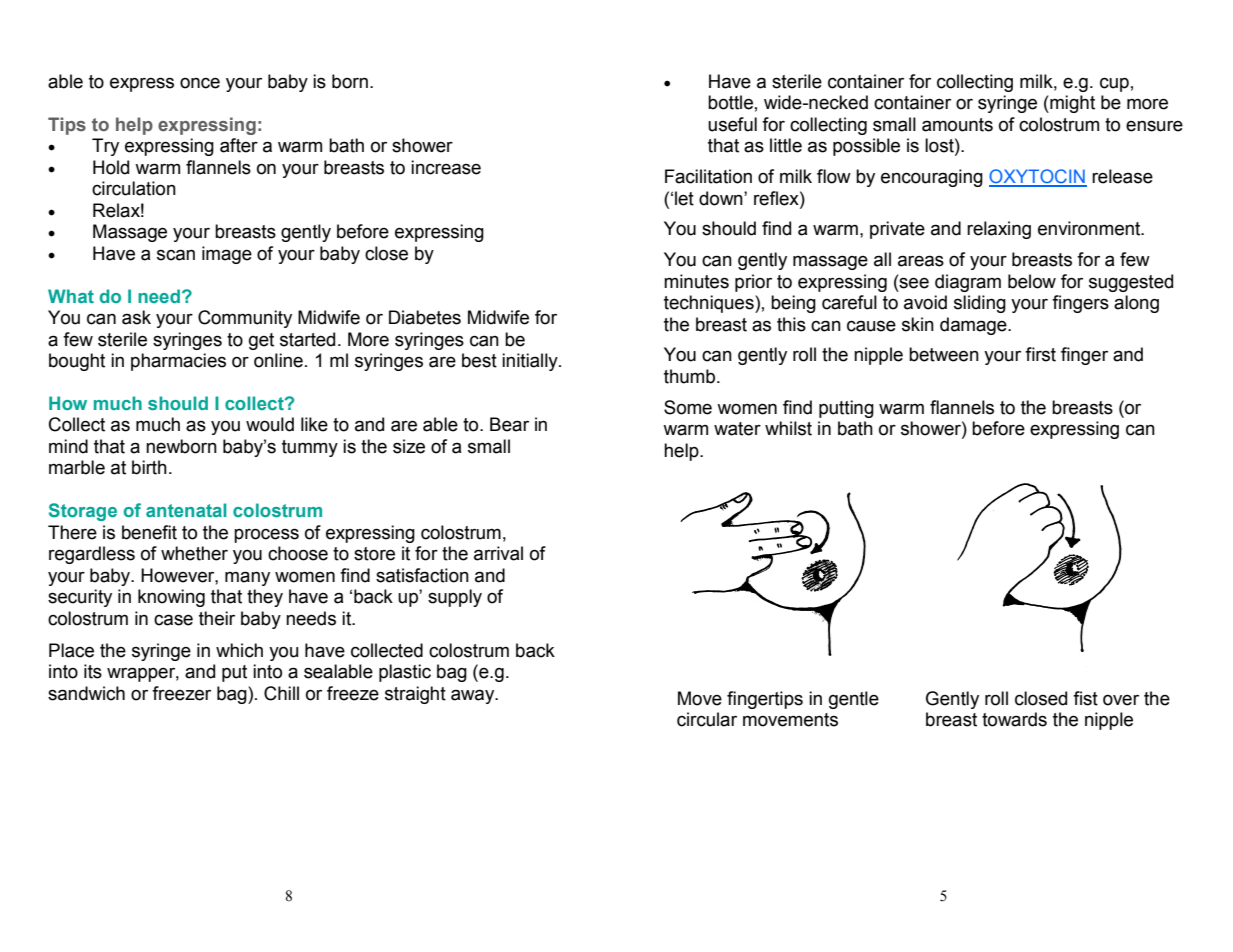 The image size is (1233, 952). What do you see at coordinates (1085, 698) in the document?
I see `fist` at bounding box center [1085, 698].
